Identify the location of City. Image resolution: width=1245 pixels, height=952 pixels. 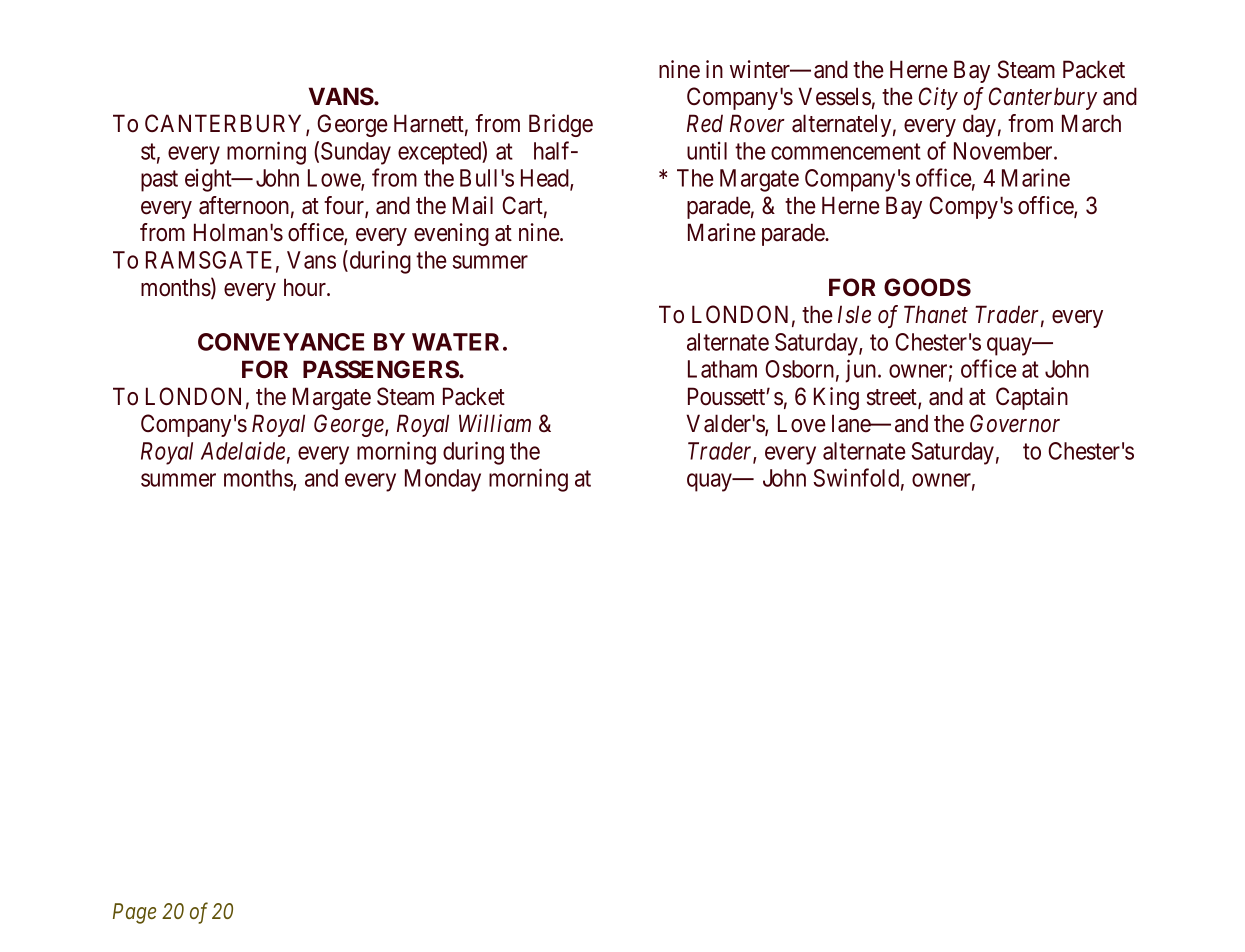
(938, 98).
